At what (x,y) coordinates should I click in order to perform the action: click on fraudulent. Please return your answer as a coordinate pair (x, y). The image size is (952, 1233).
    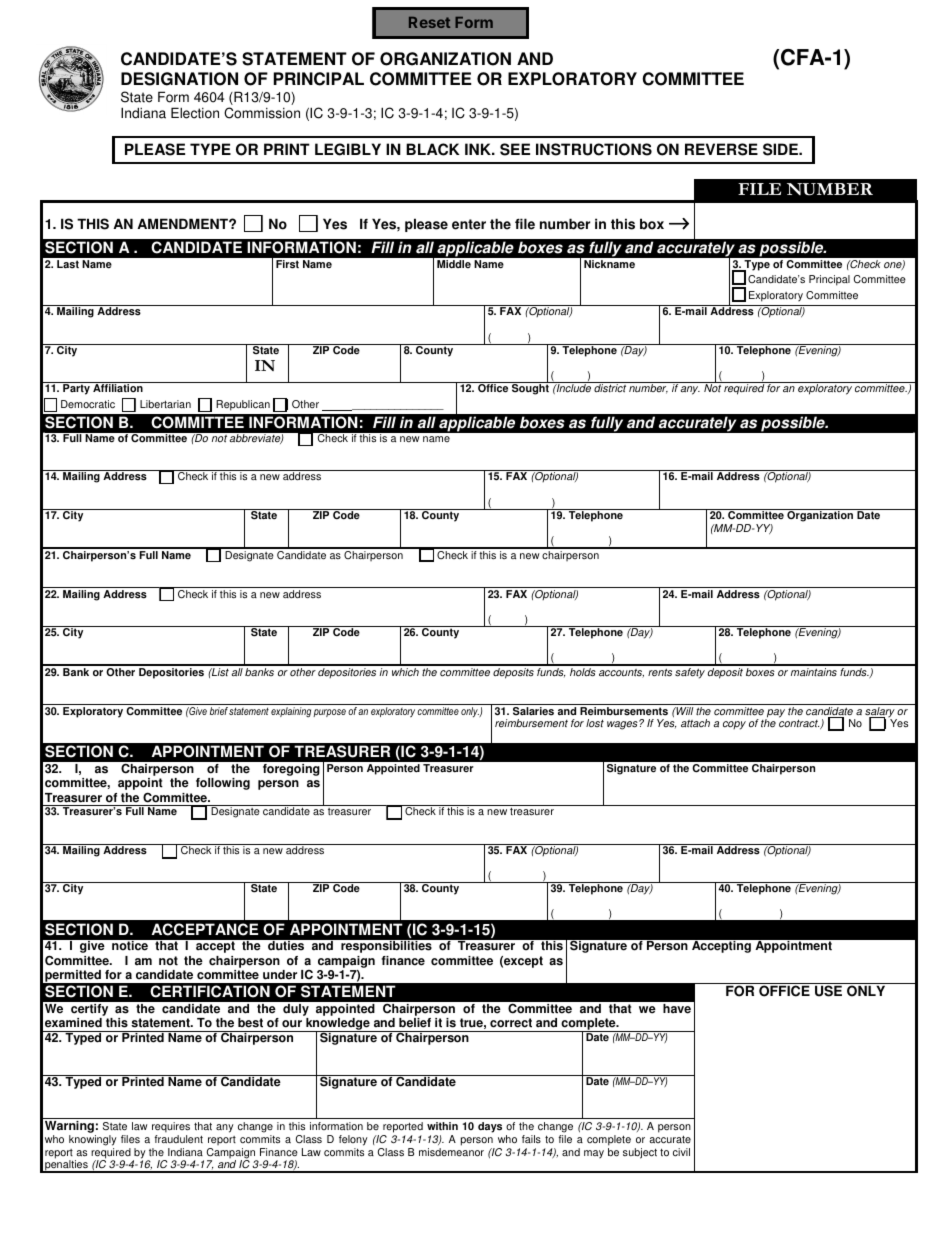
    Looking at the image, I should click on (178, 1139).
